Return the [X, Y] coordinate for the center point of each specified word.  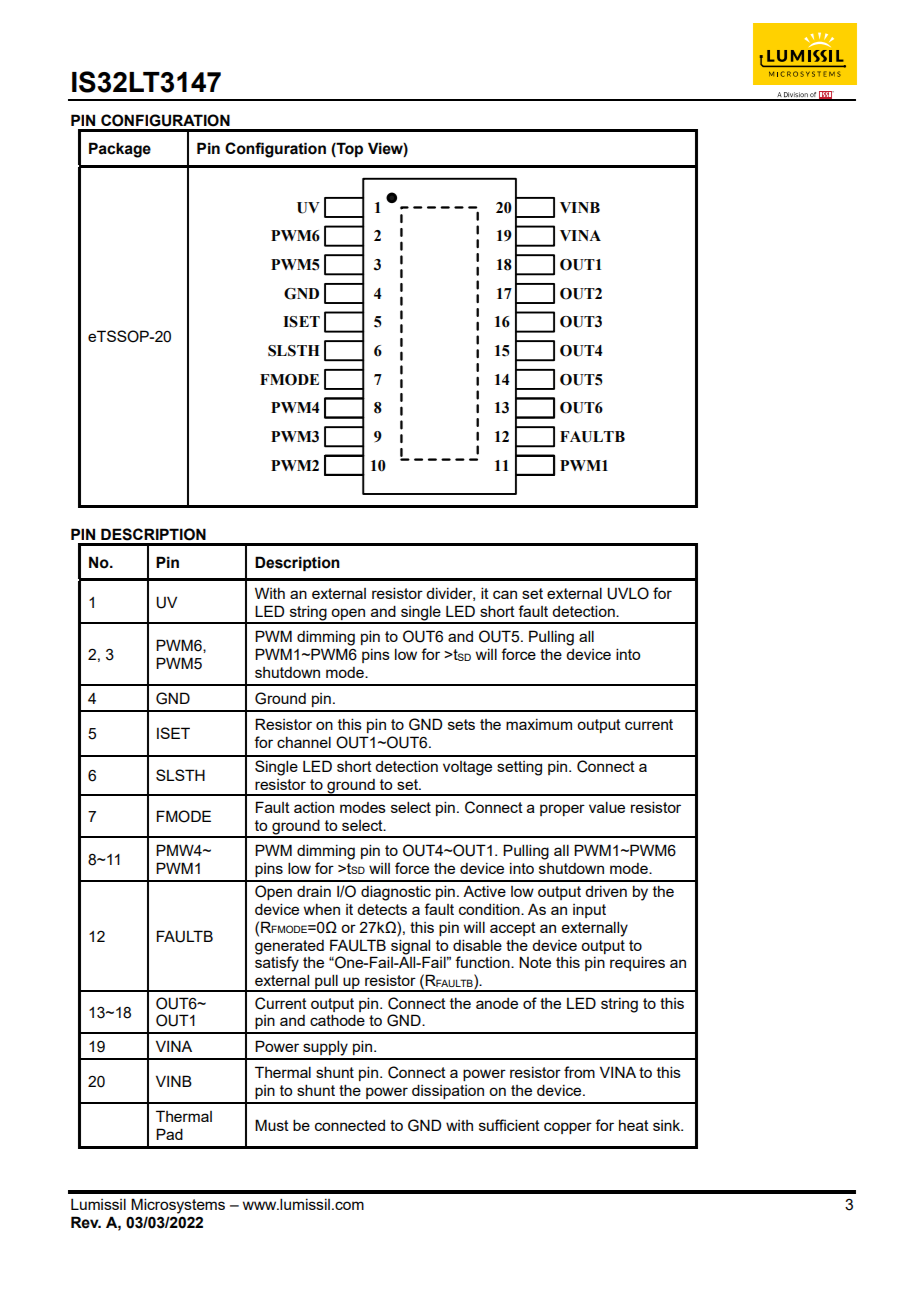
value [607, 807]
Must [272, 1125]
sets [461, 724]
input [589, 911]
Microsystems [178, 1206]
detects [382, 909]
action [314, 807]
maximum [539, 724]
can [505, 594]
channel [304, 742]
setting [519, 768]
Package [120, 150]
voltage [467, 768]
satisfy [277, 963]
